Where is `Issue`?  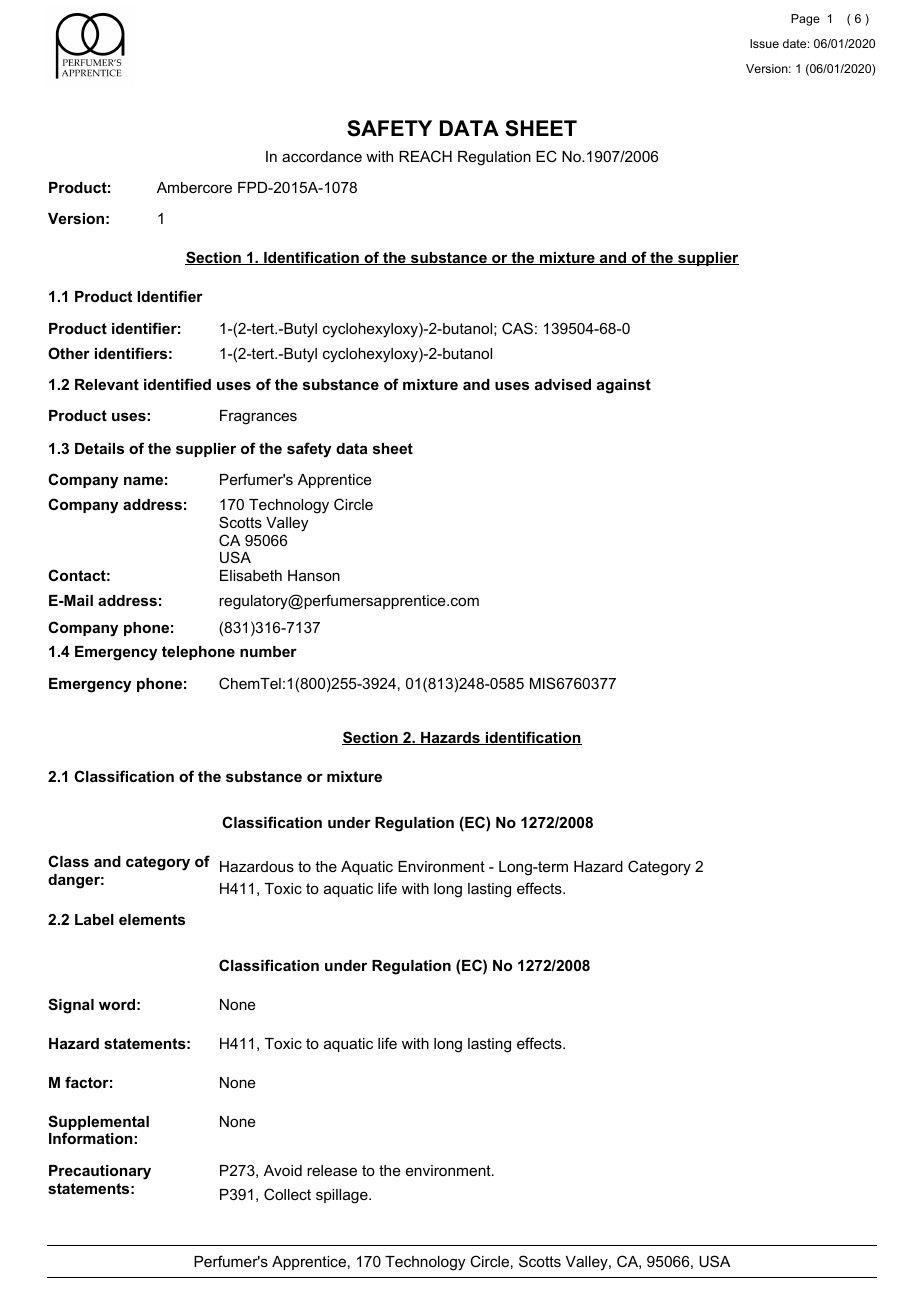
Issue is located at coordinates (764, 43).
